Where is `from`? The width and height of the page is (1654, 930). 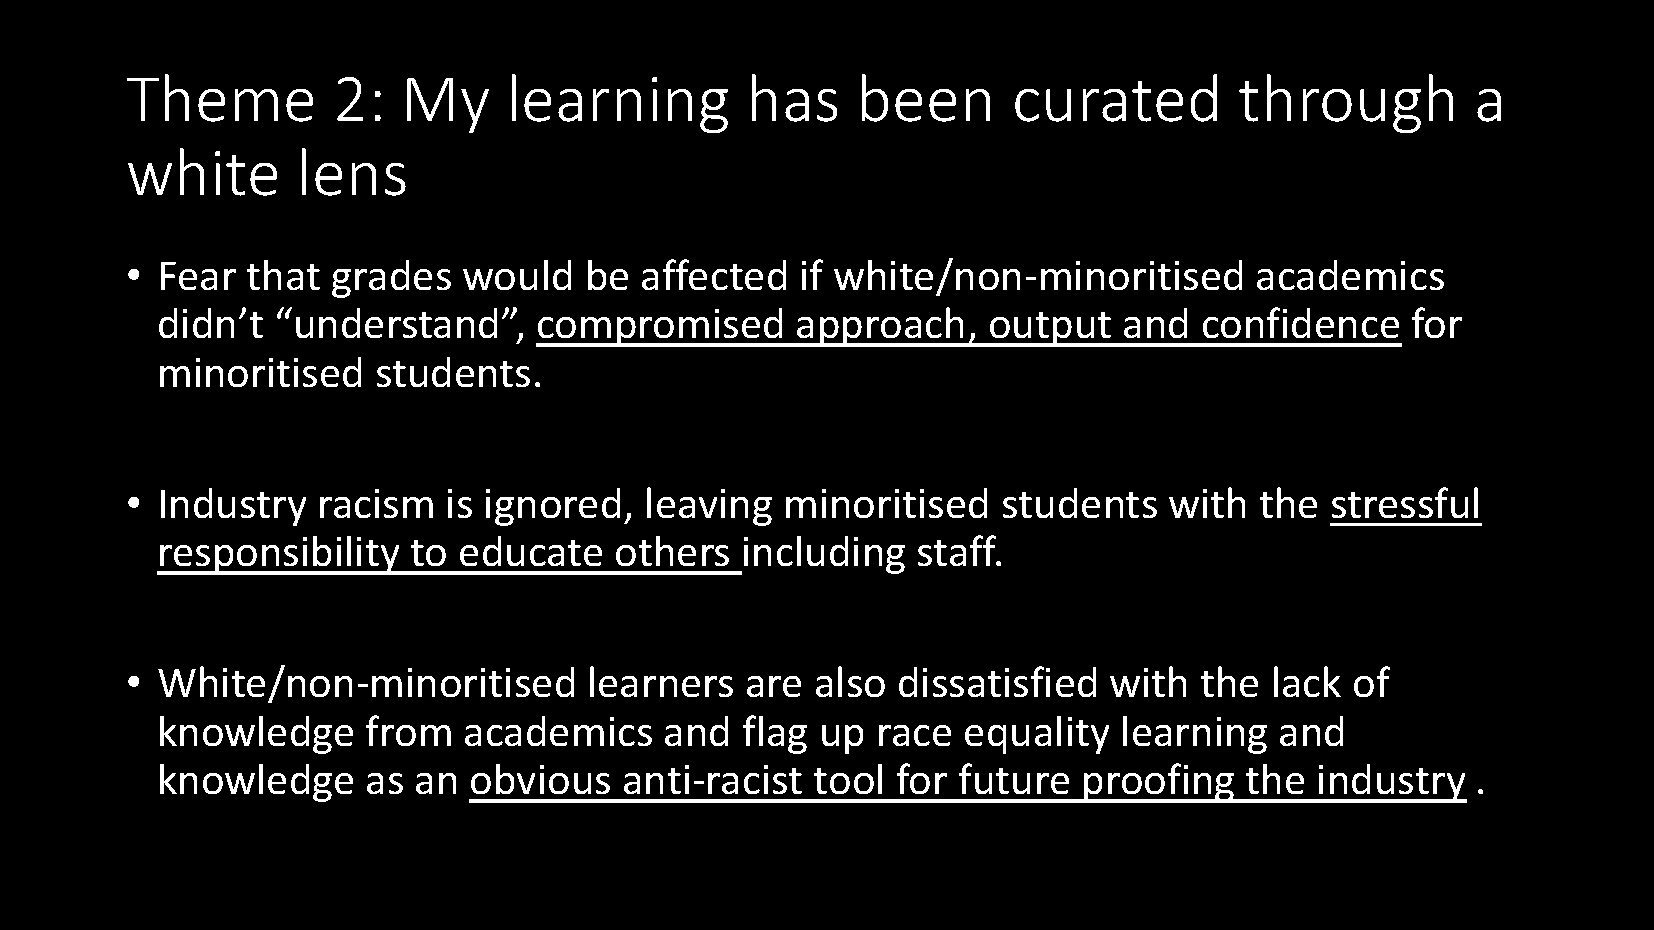 from is located at coordinates (408, 730).
